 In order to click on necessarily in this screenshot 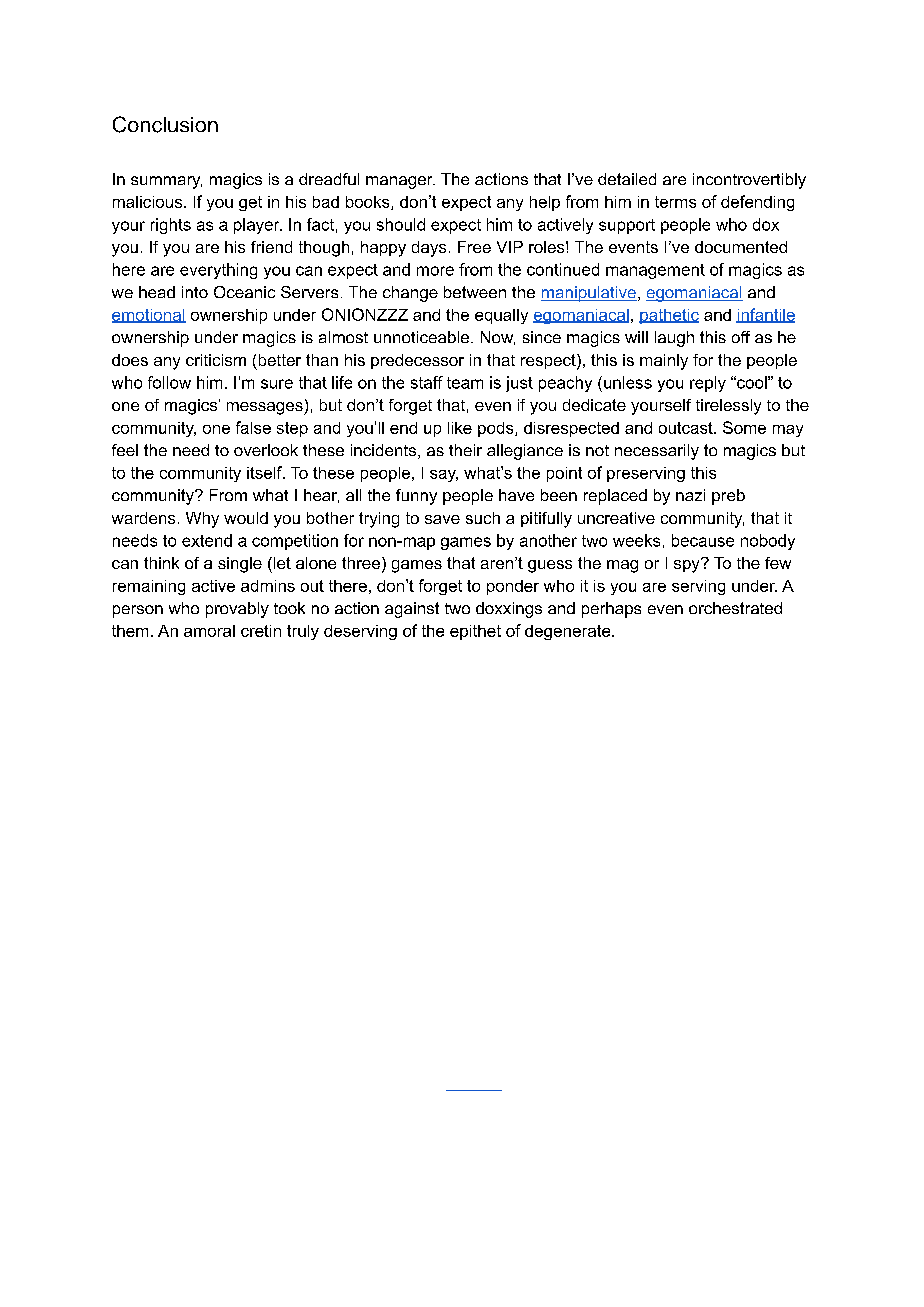, I will do `click(657, 452)`.
